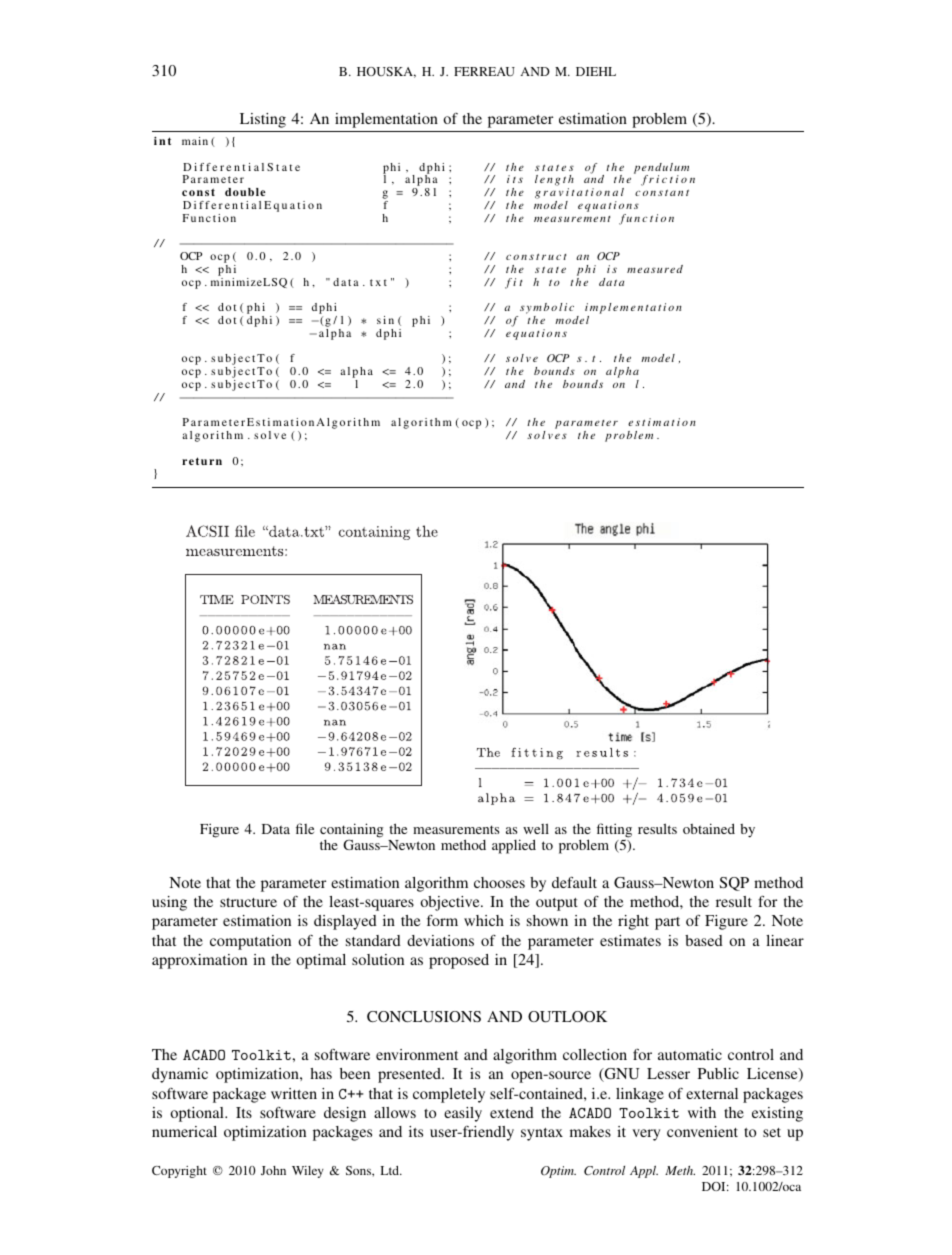  What do you see at coordinates (263, 120) in the screenshot?
I see `Listing` at bounding box center [263, 120].
